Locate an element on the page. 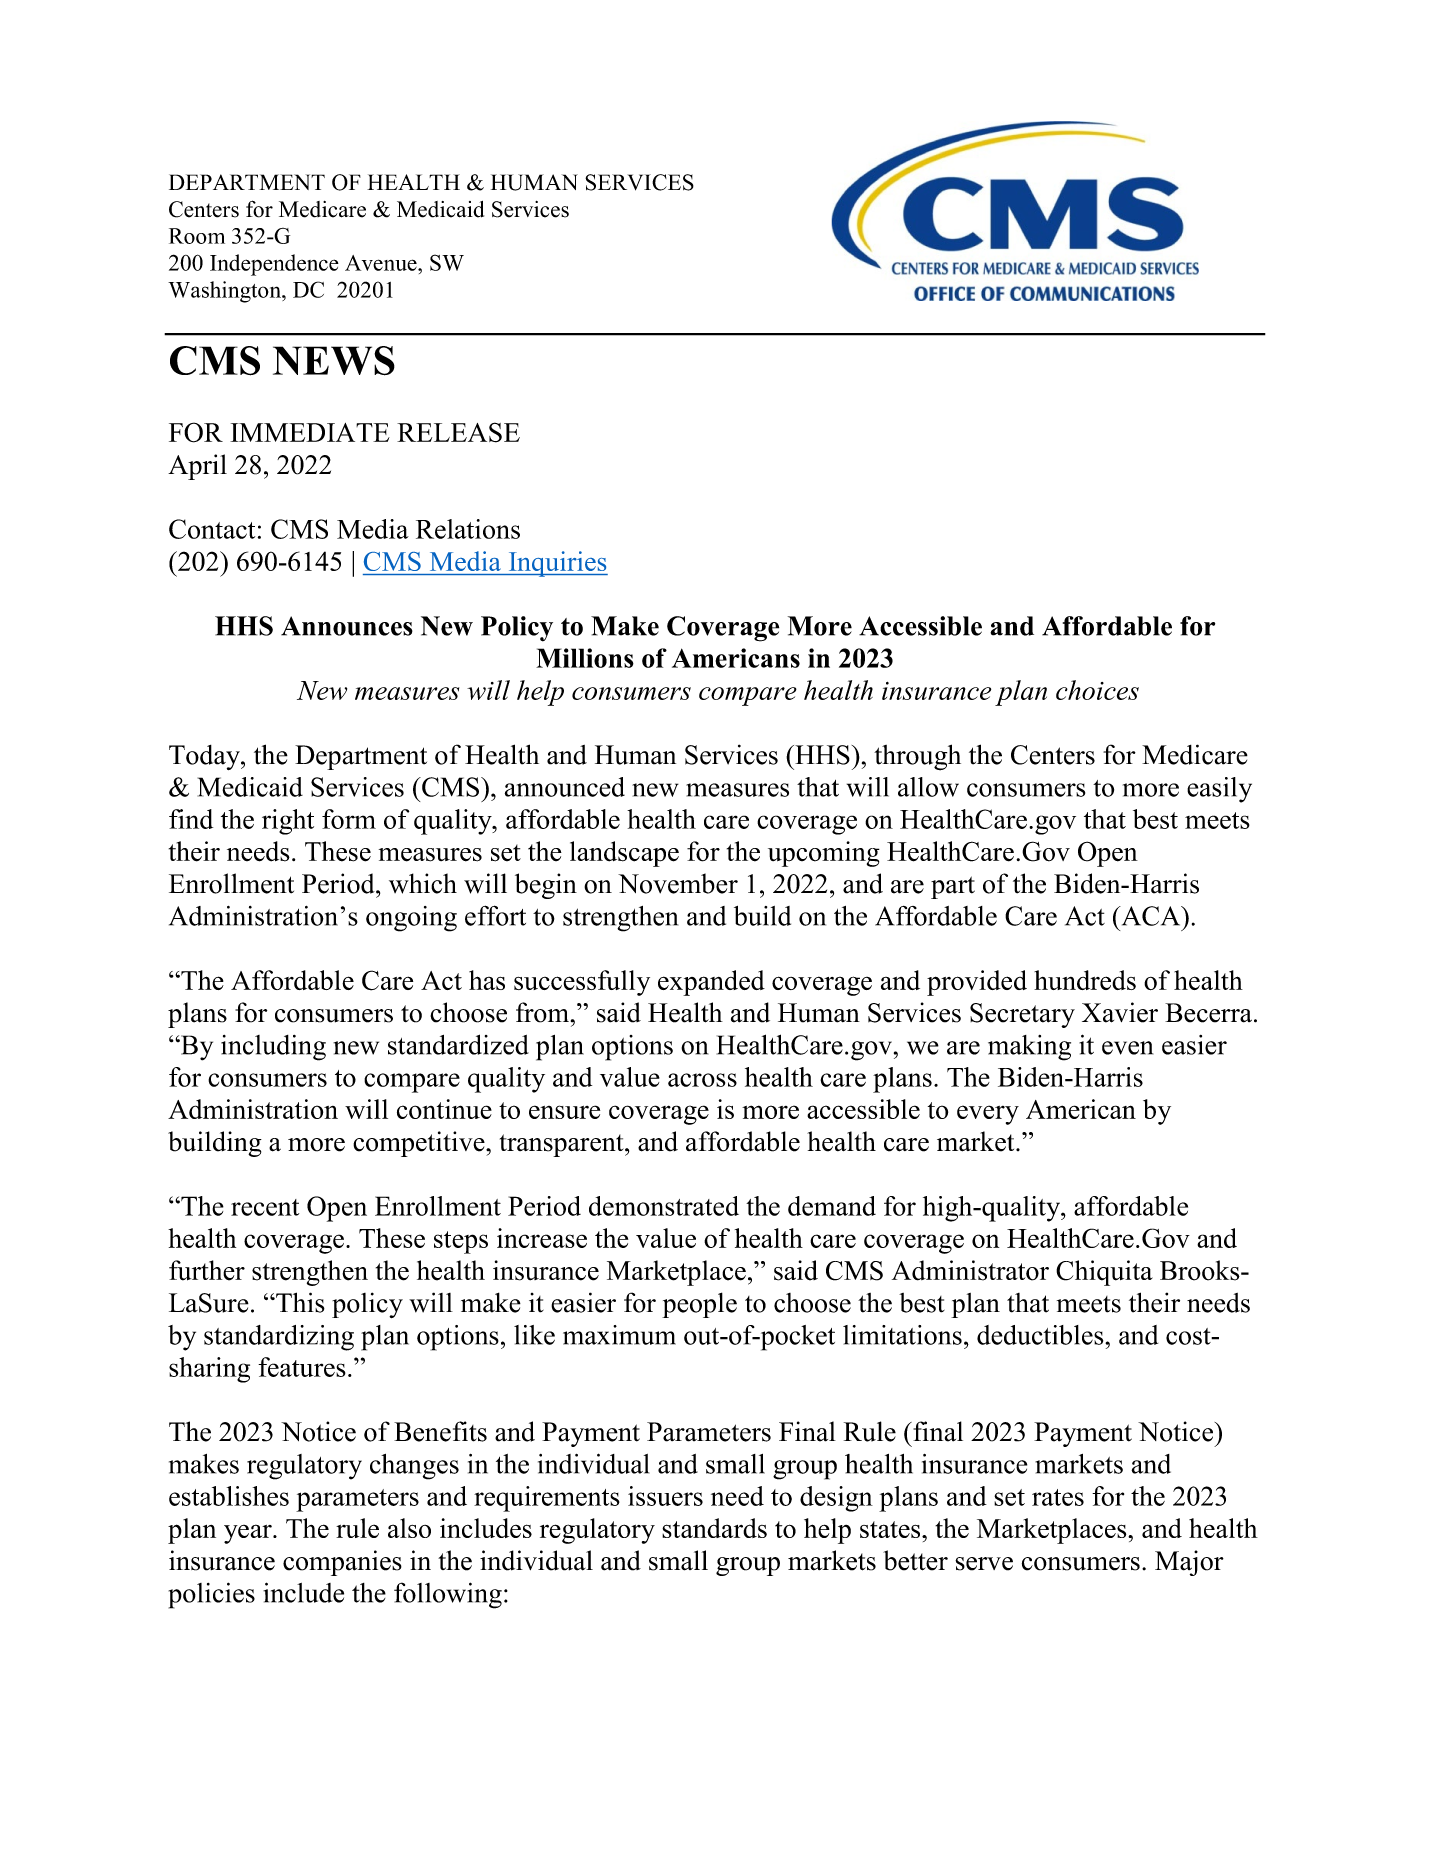 The height and width of the document is (1850, 1430). easily is located at coordinates (1219, 790).
